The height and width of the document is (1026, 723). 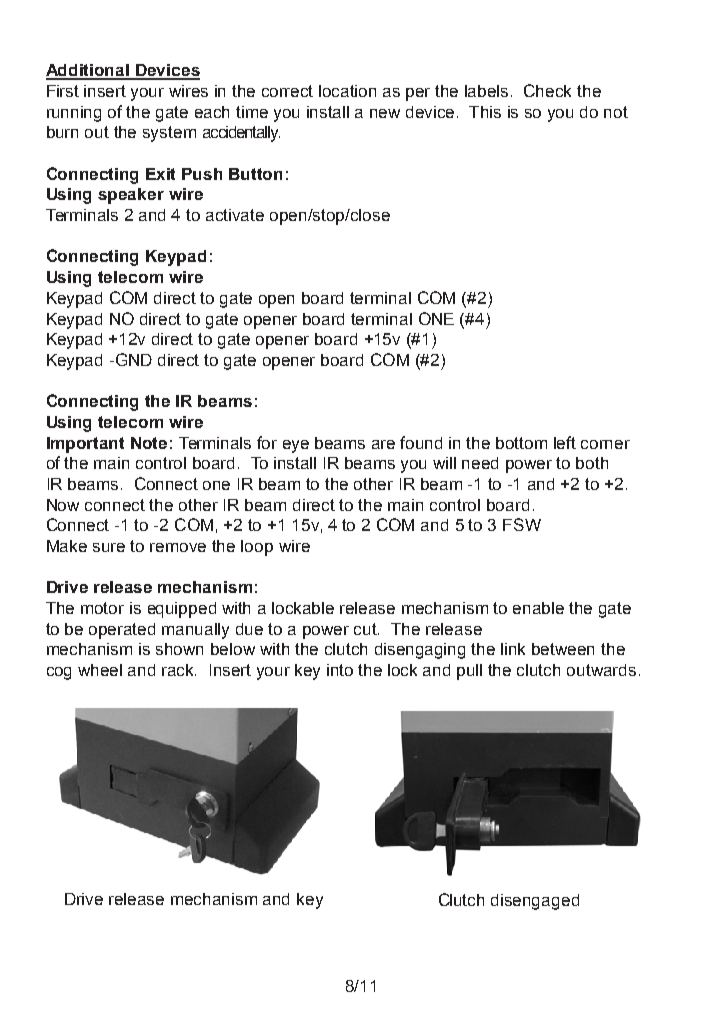 I want to click on into, so click(x=340, y=670).
